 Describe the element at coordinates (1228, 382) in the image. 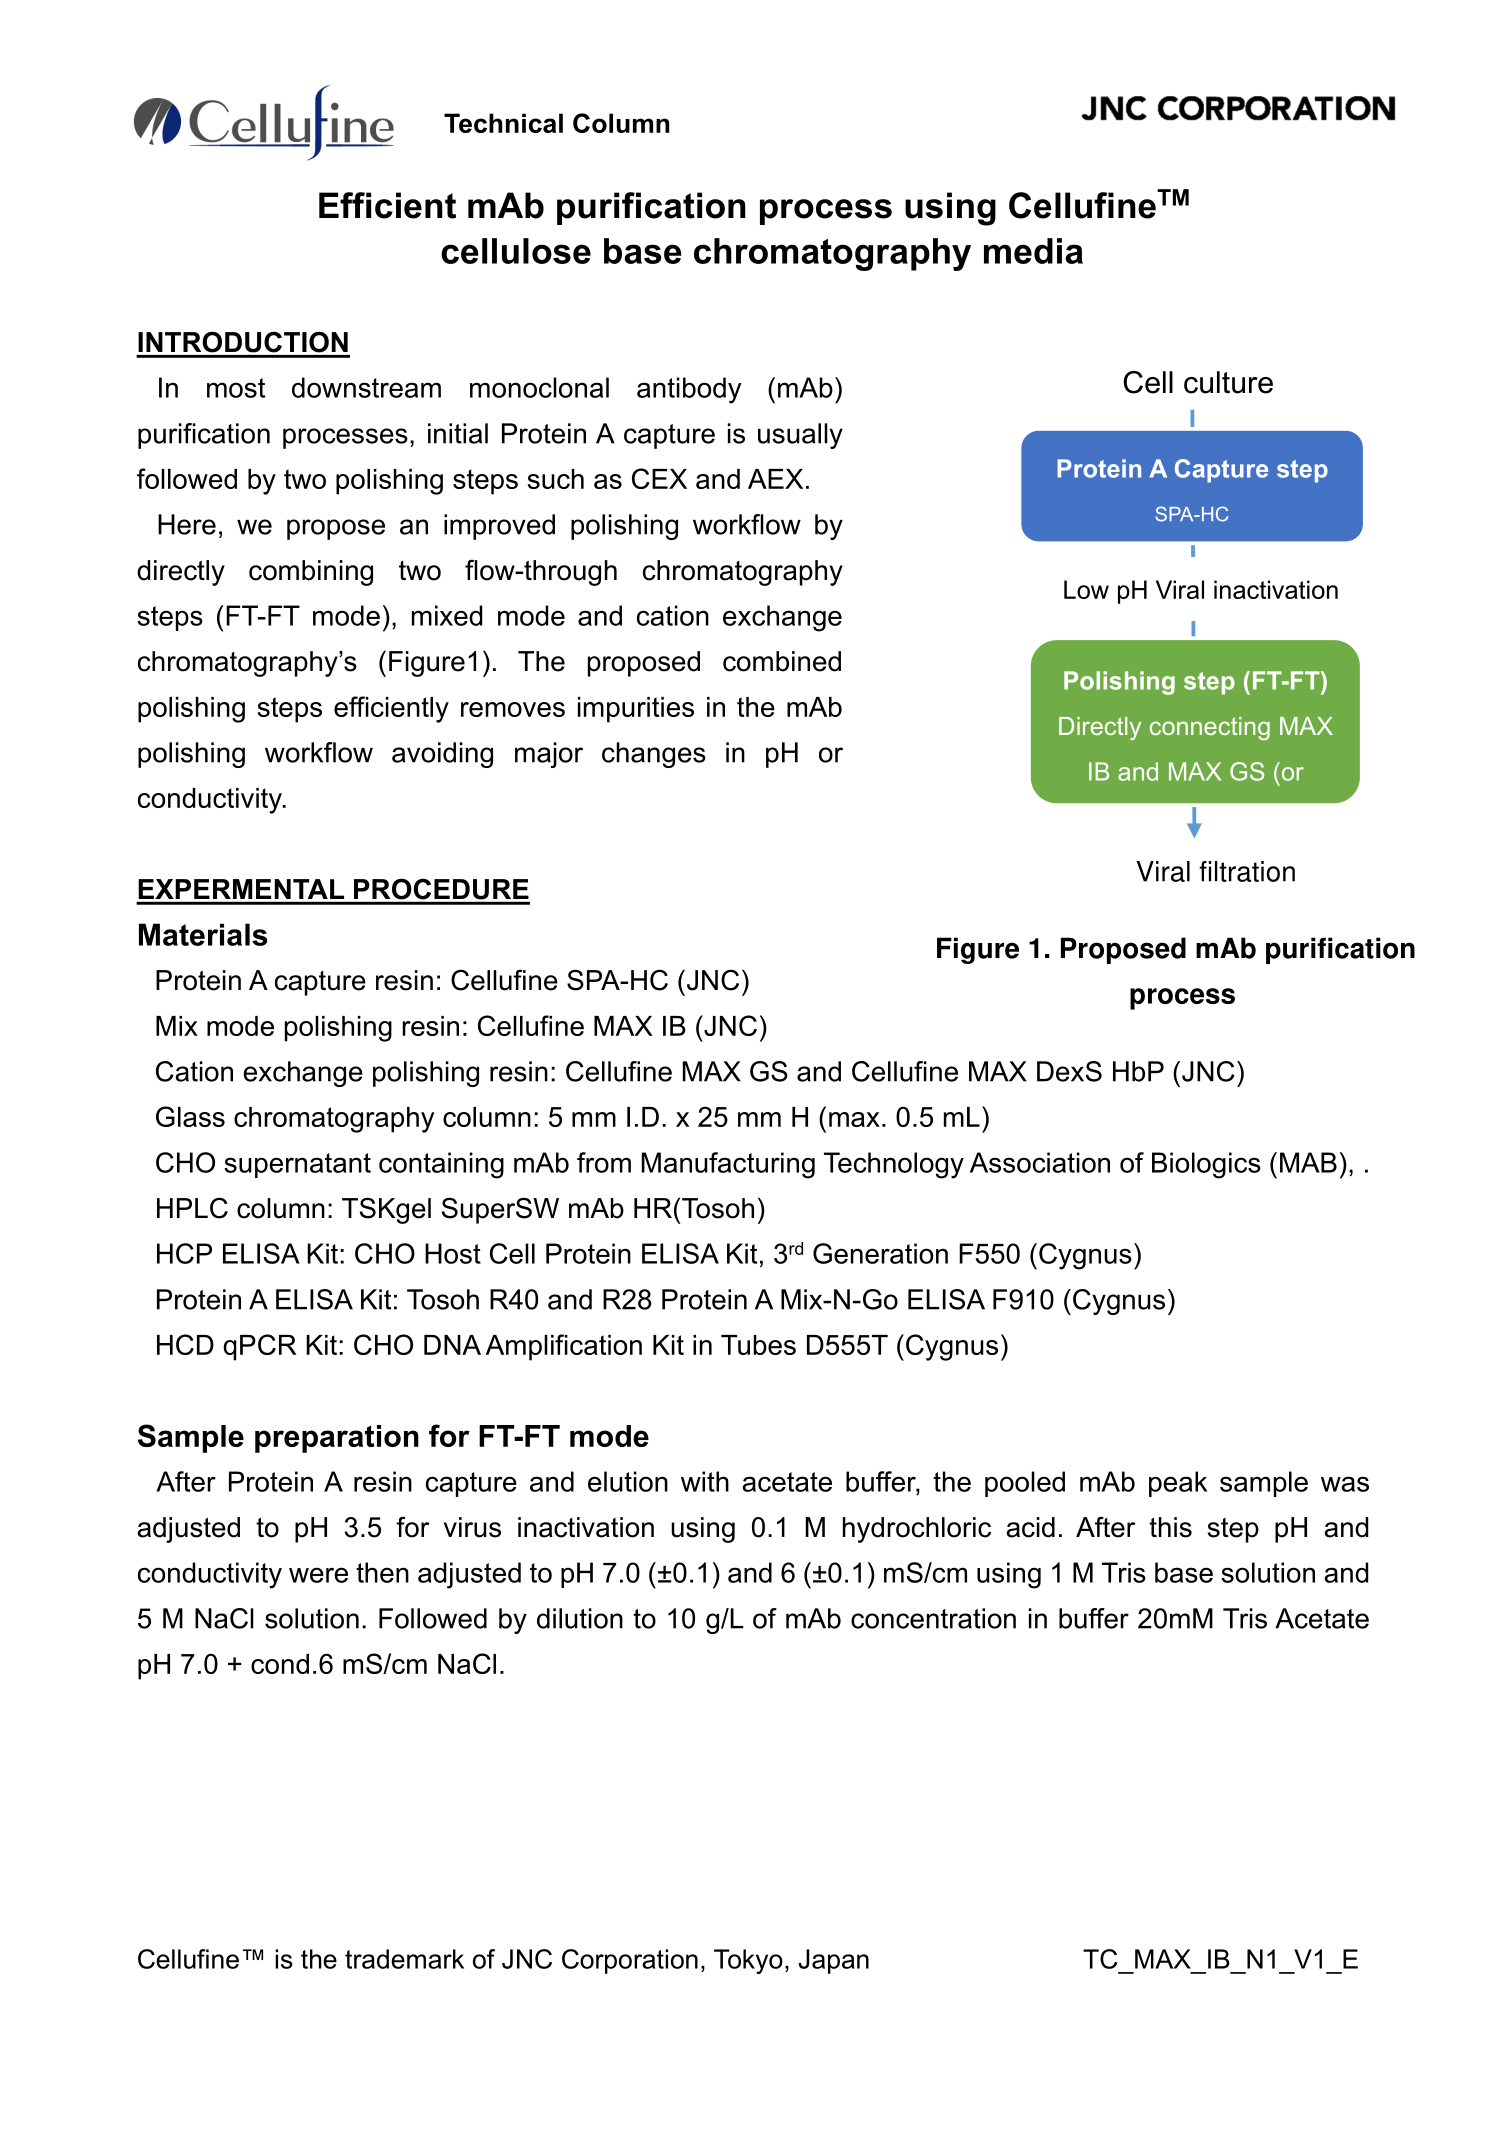

I see `culture` at that location.
